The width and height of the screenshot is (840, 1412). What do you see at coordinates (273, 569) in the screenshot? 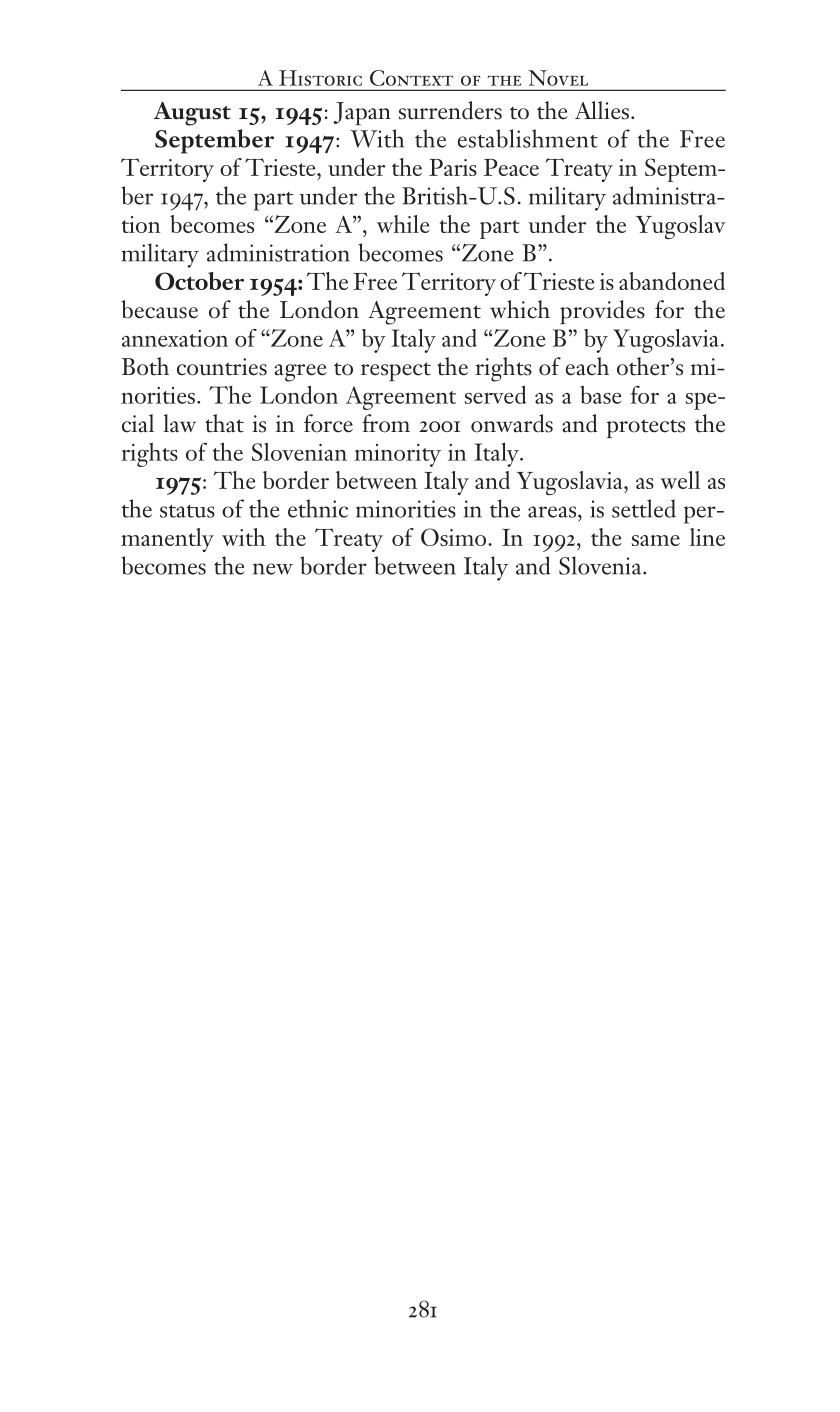
I see `new` at bounding box center [273, 569].
